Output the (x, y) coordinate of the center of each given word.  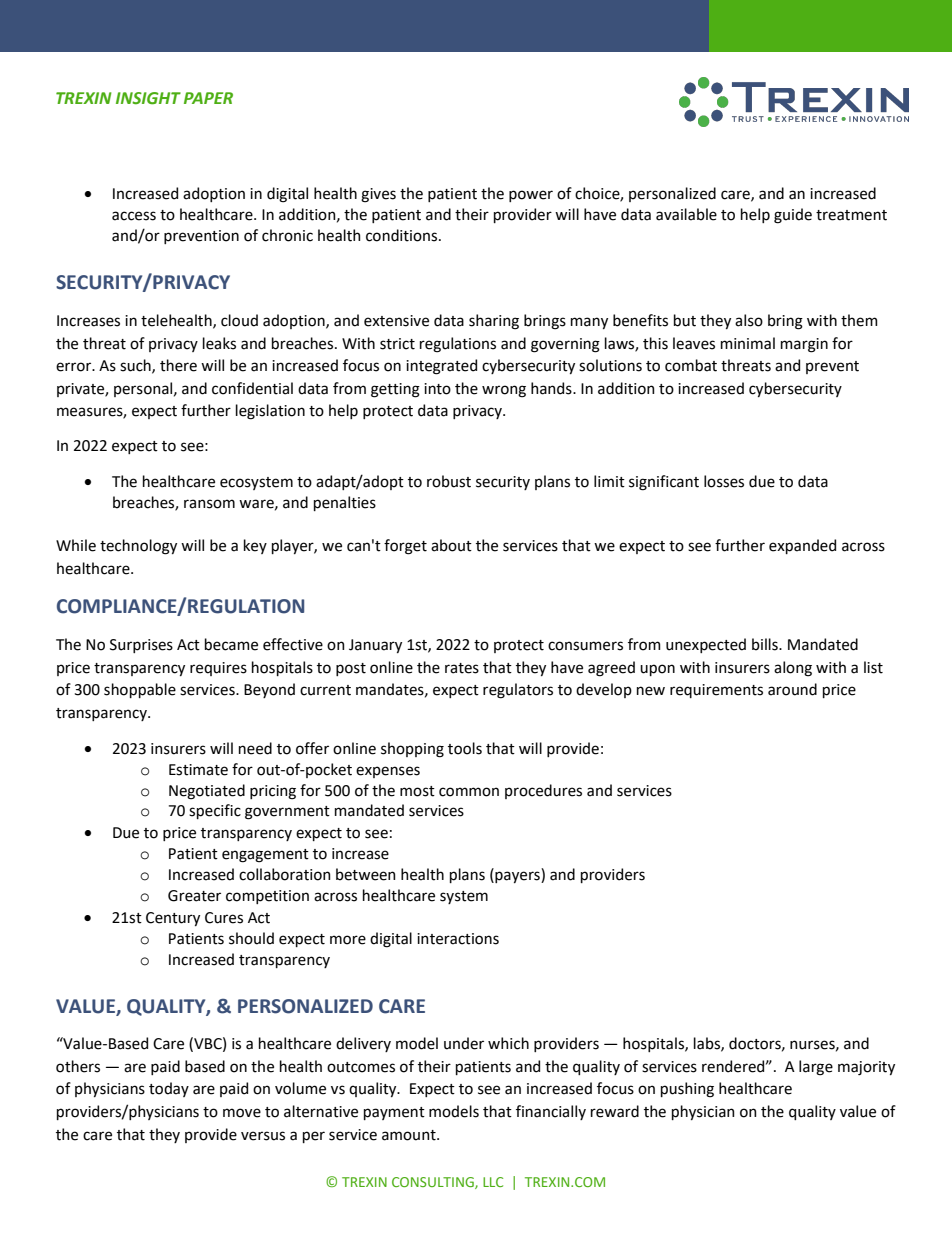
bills (766, 644)
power (531, 196)
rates (462, 668)
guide (793, 216)
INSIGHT (148, 98)
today (169, 1089)
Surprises (141, 646)
